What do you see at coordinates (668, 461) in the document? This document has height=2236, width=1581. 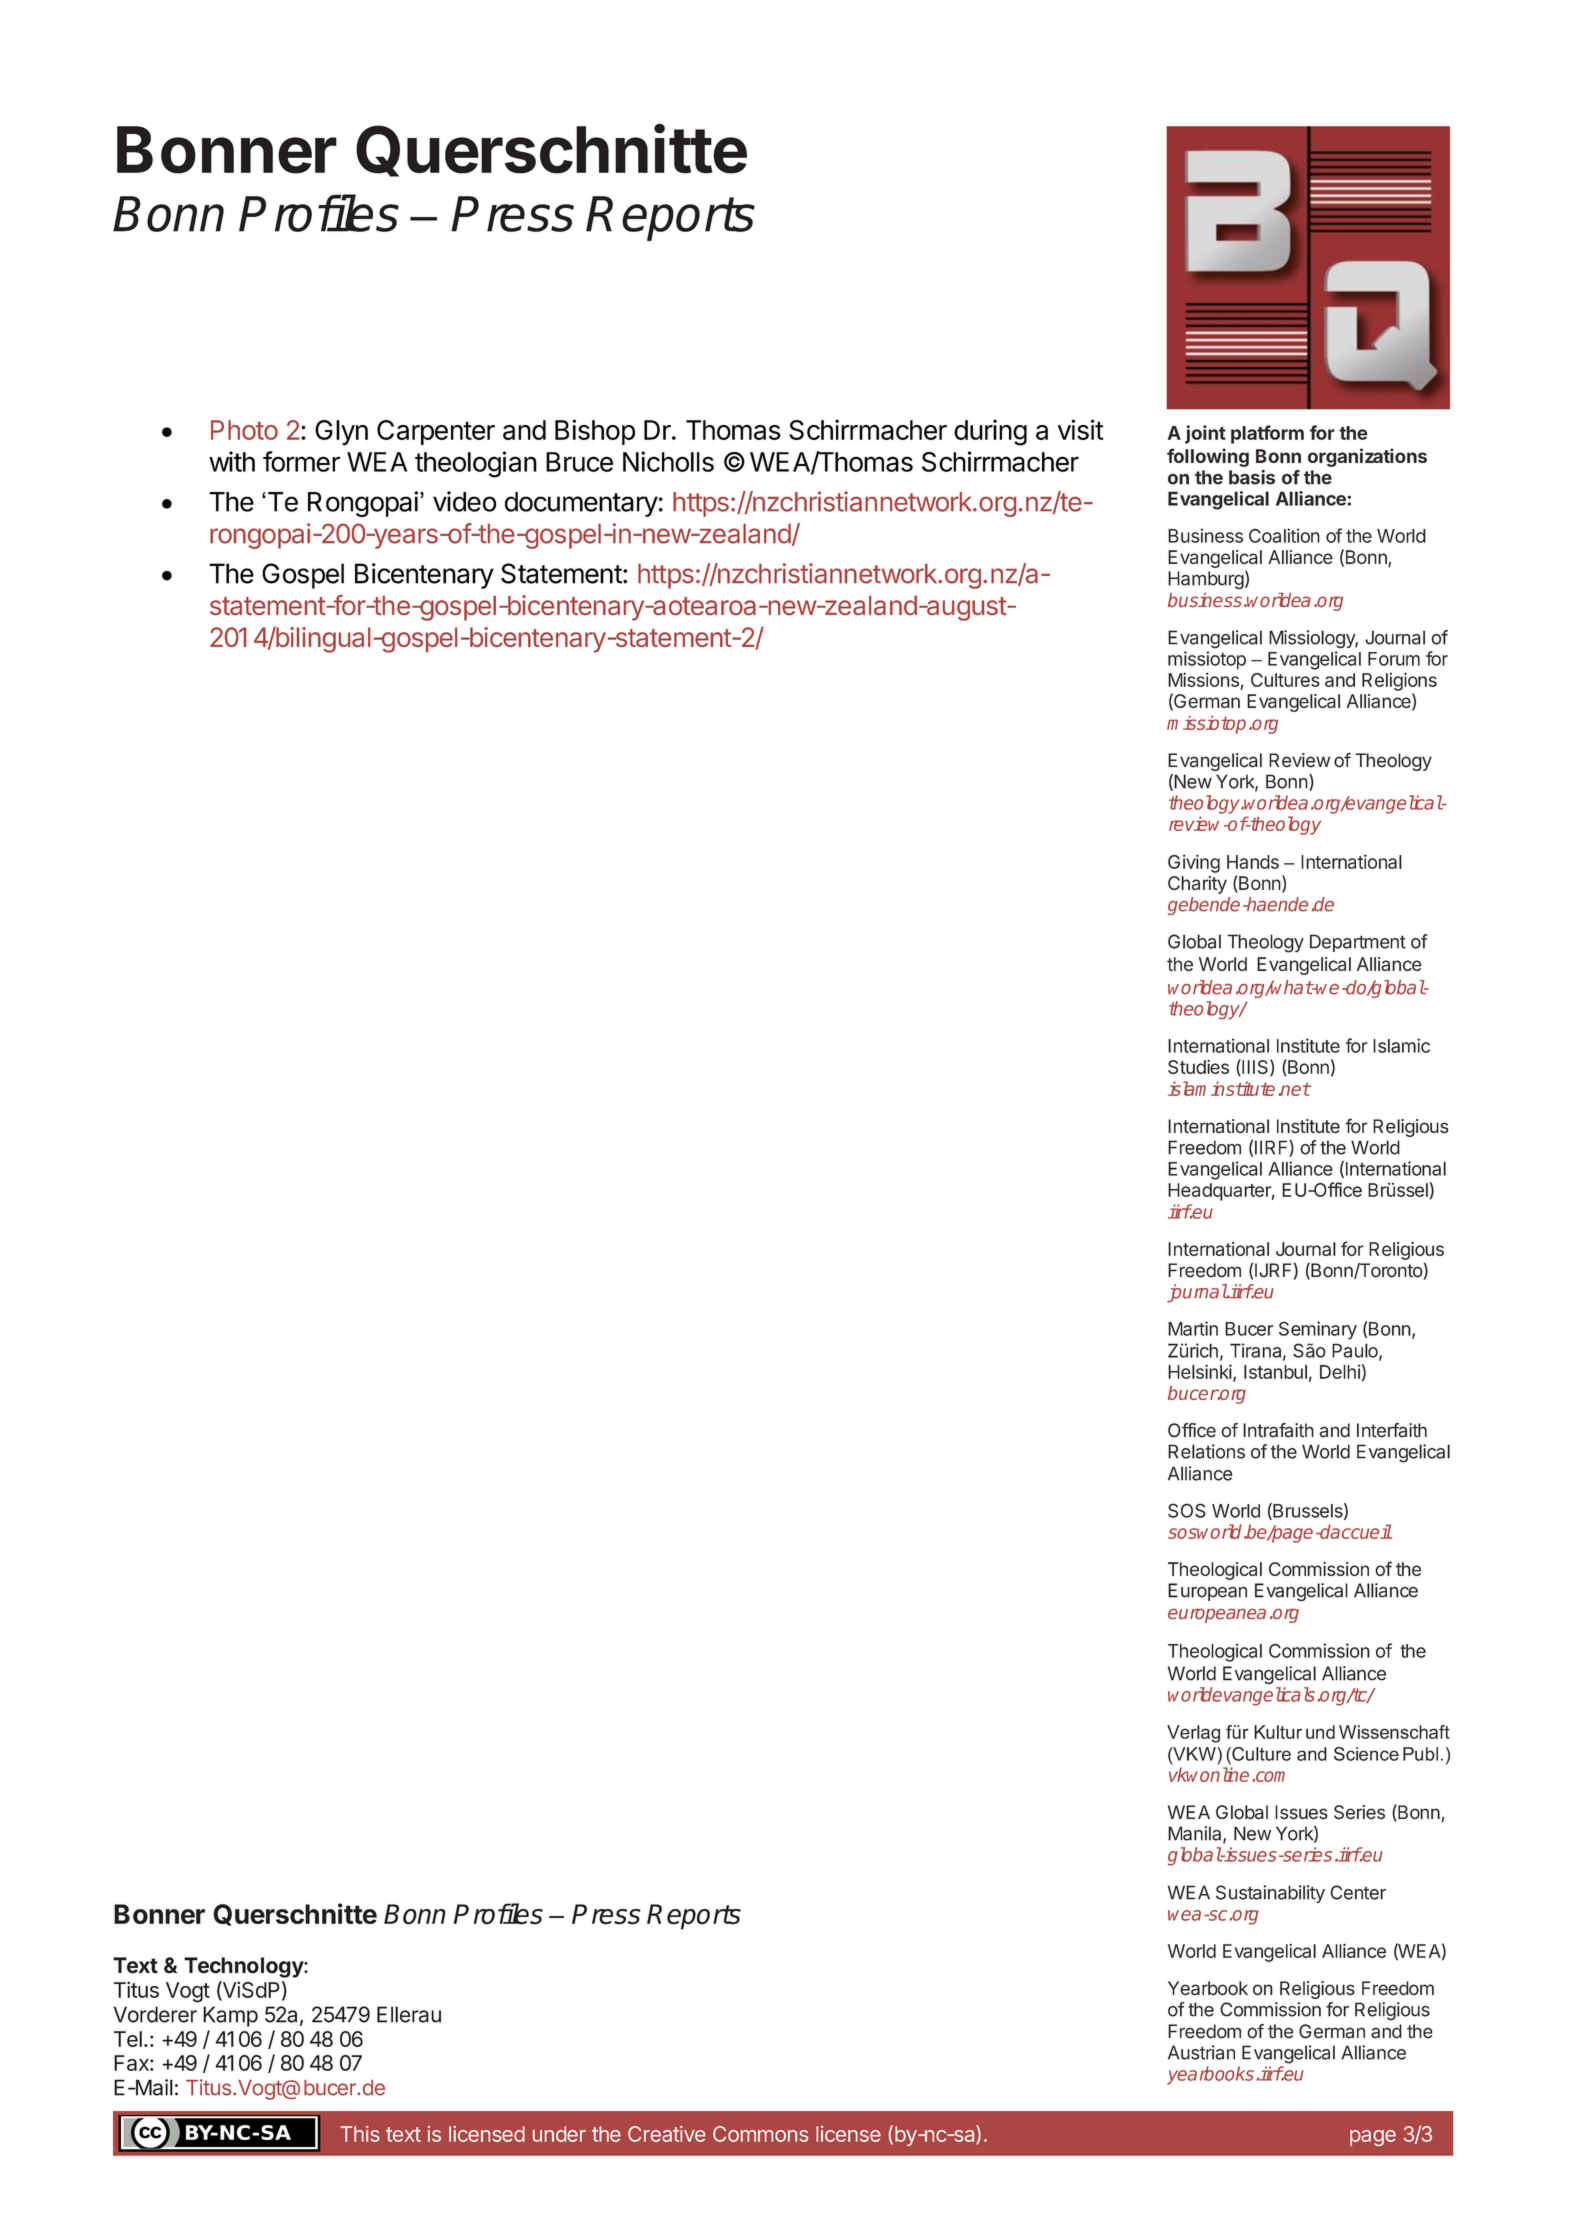 I see `Nicholls` at bounding box center [668, 461].
